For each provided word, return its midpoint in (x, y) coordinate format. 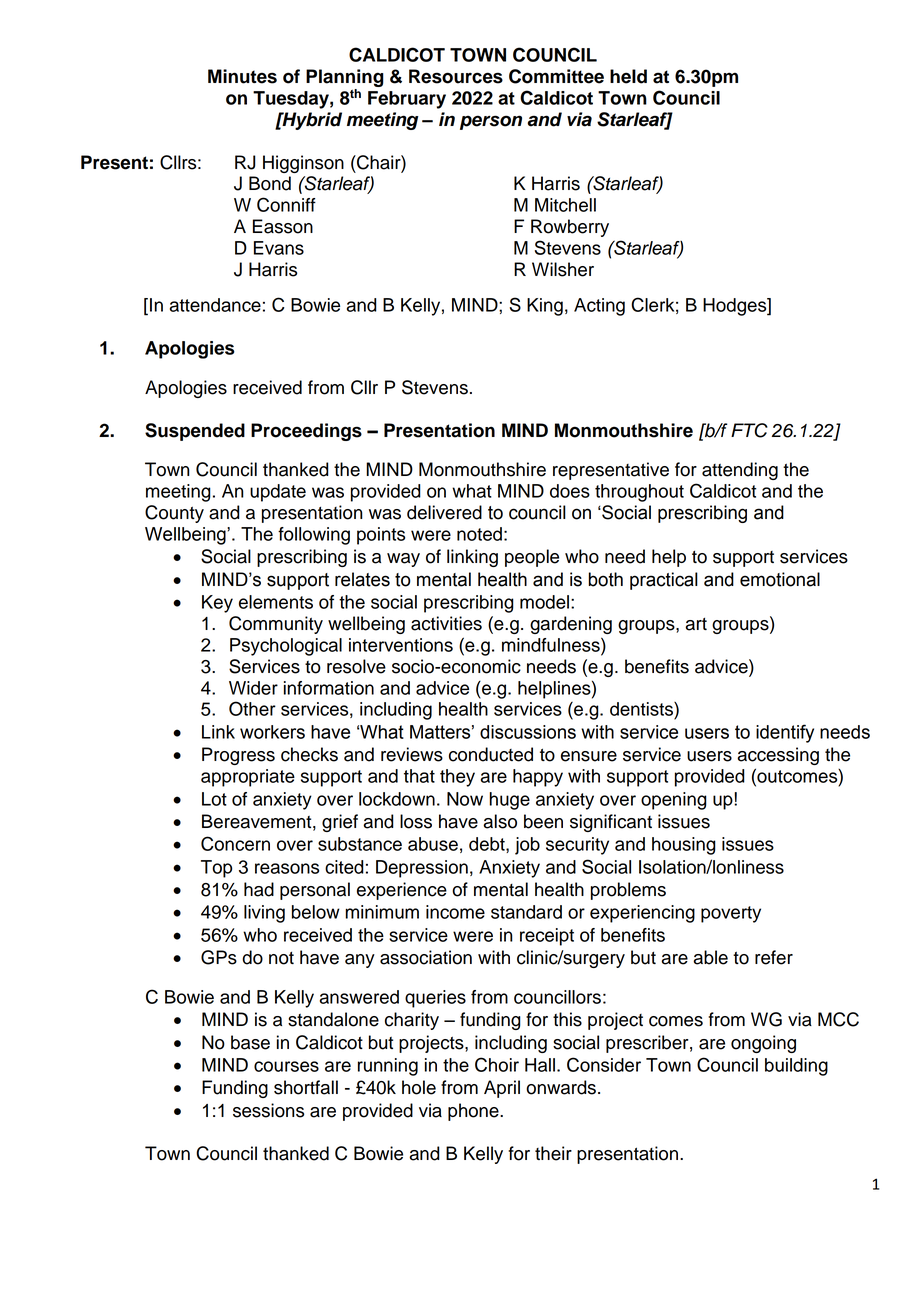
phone (474, 1112)
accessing (778, 756)
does (570, 491)
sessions (268, 1110)
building (796, 1067)
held (628, 76)
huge (510, 801)
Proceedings (306, 432)
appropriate (248, 778)
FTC (749, 430)
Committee (556, 76)
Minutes (242, 76)
